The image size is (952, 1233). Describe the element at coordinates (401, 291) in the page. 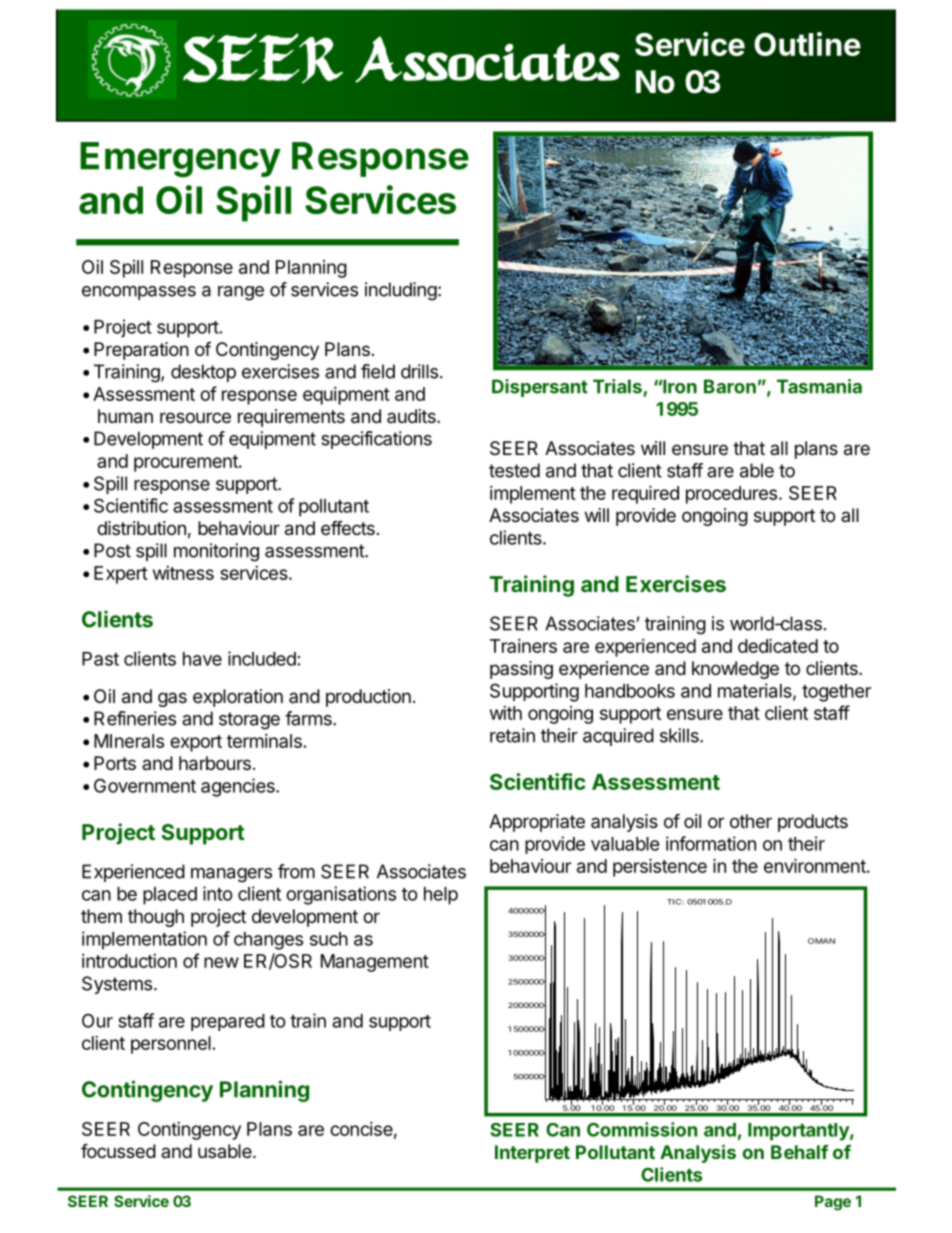

I see `including` at that location.
